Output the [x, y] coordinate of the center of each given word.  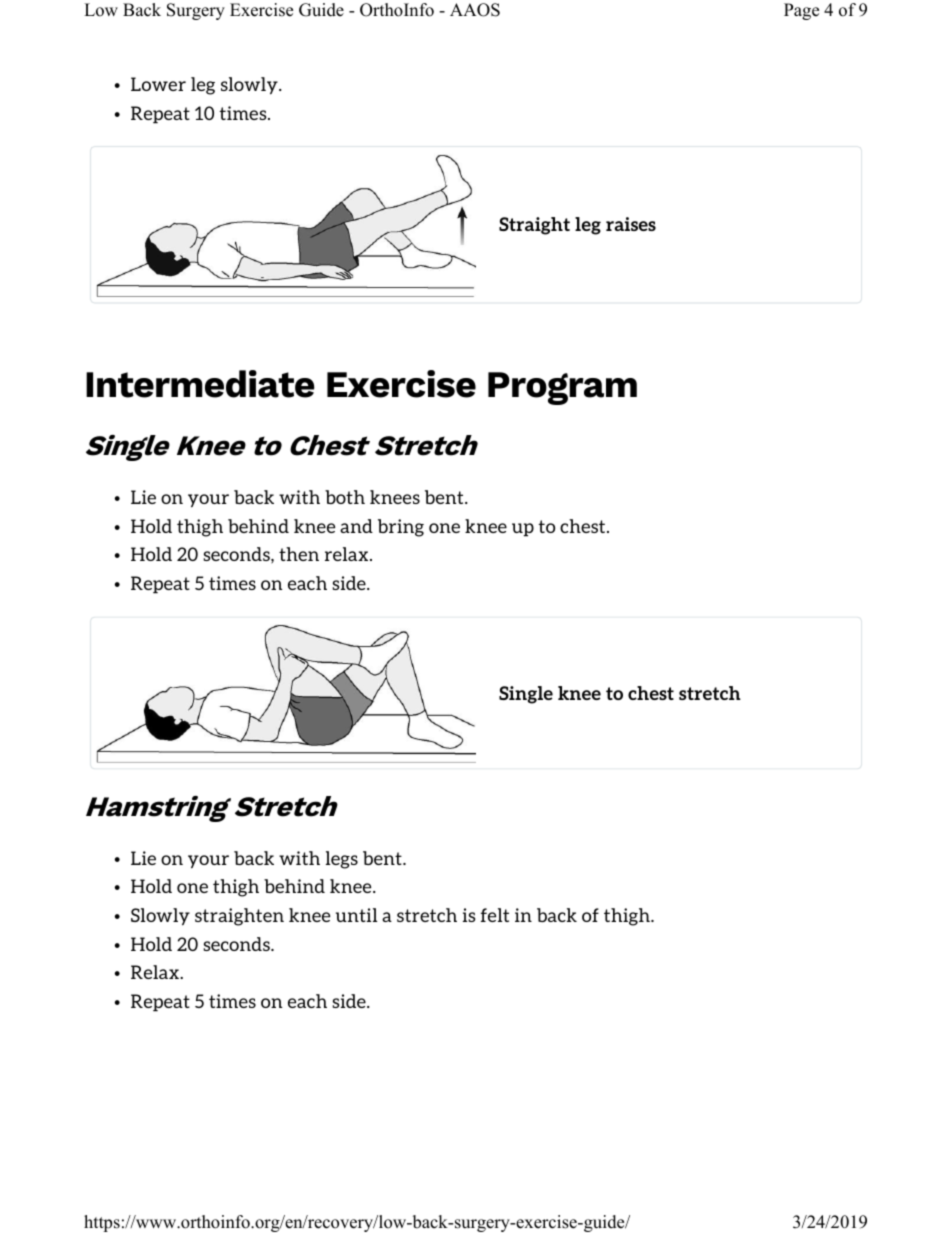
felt [495, 915]
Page [801, 11]
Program [562, 388]
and [356, 526]
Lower [158, 84]
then [299, 554]
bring [401, 528]
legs [342, 860]
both [345, 497]
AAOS [475, 10]
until [357, 915]
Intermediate [200, 384]
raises [631, 224]
